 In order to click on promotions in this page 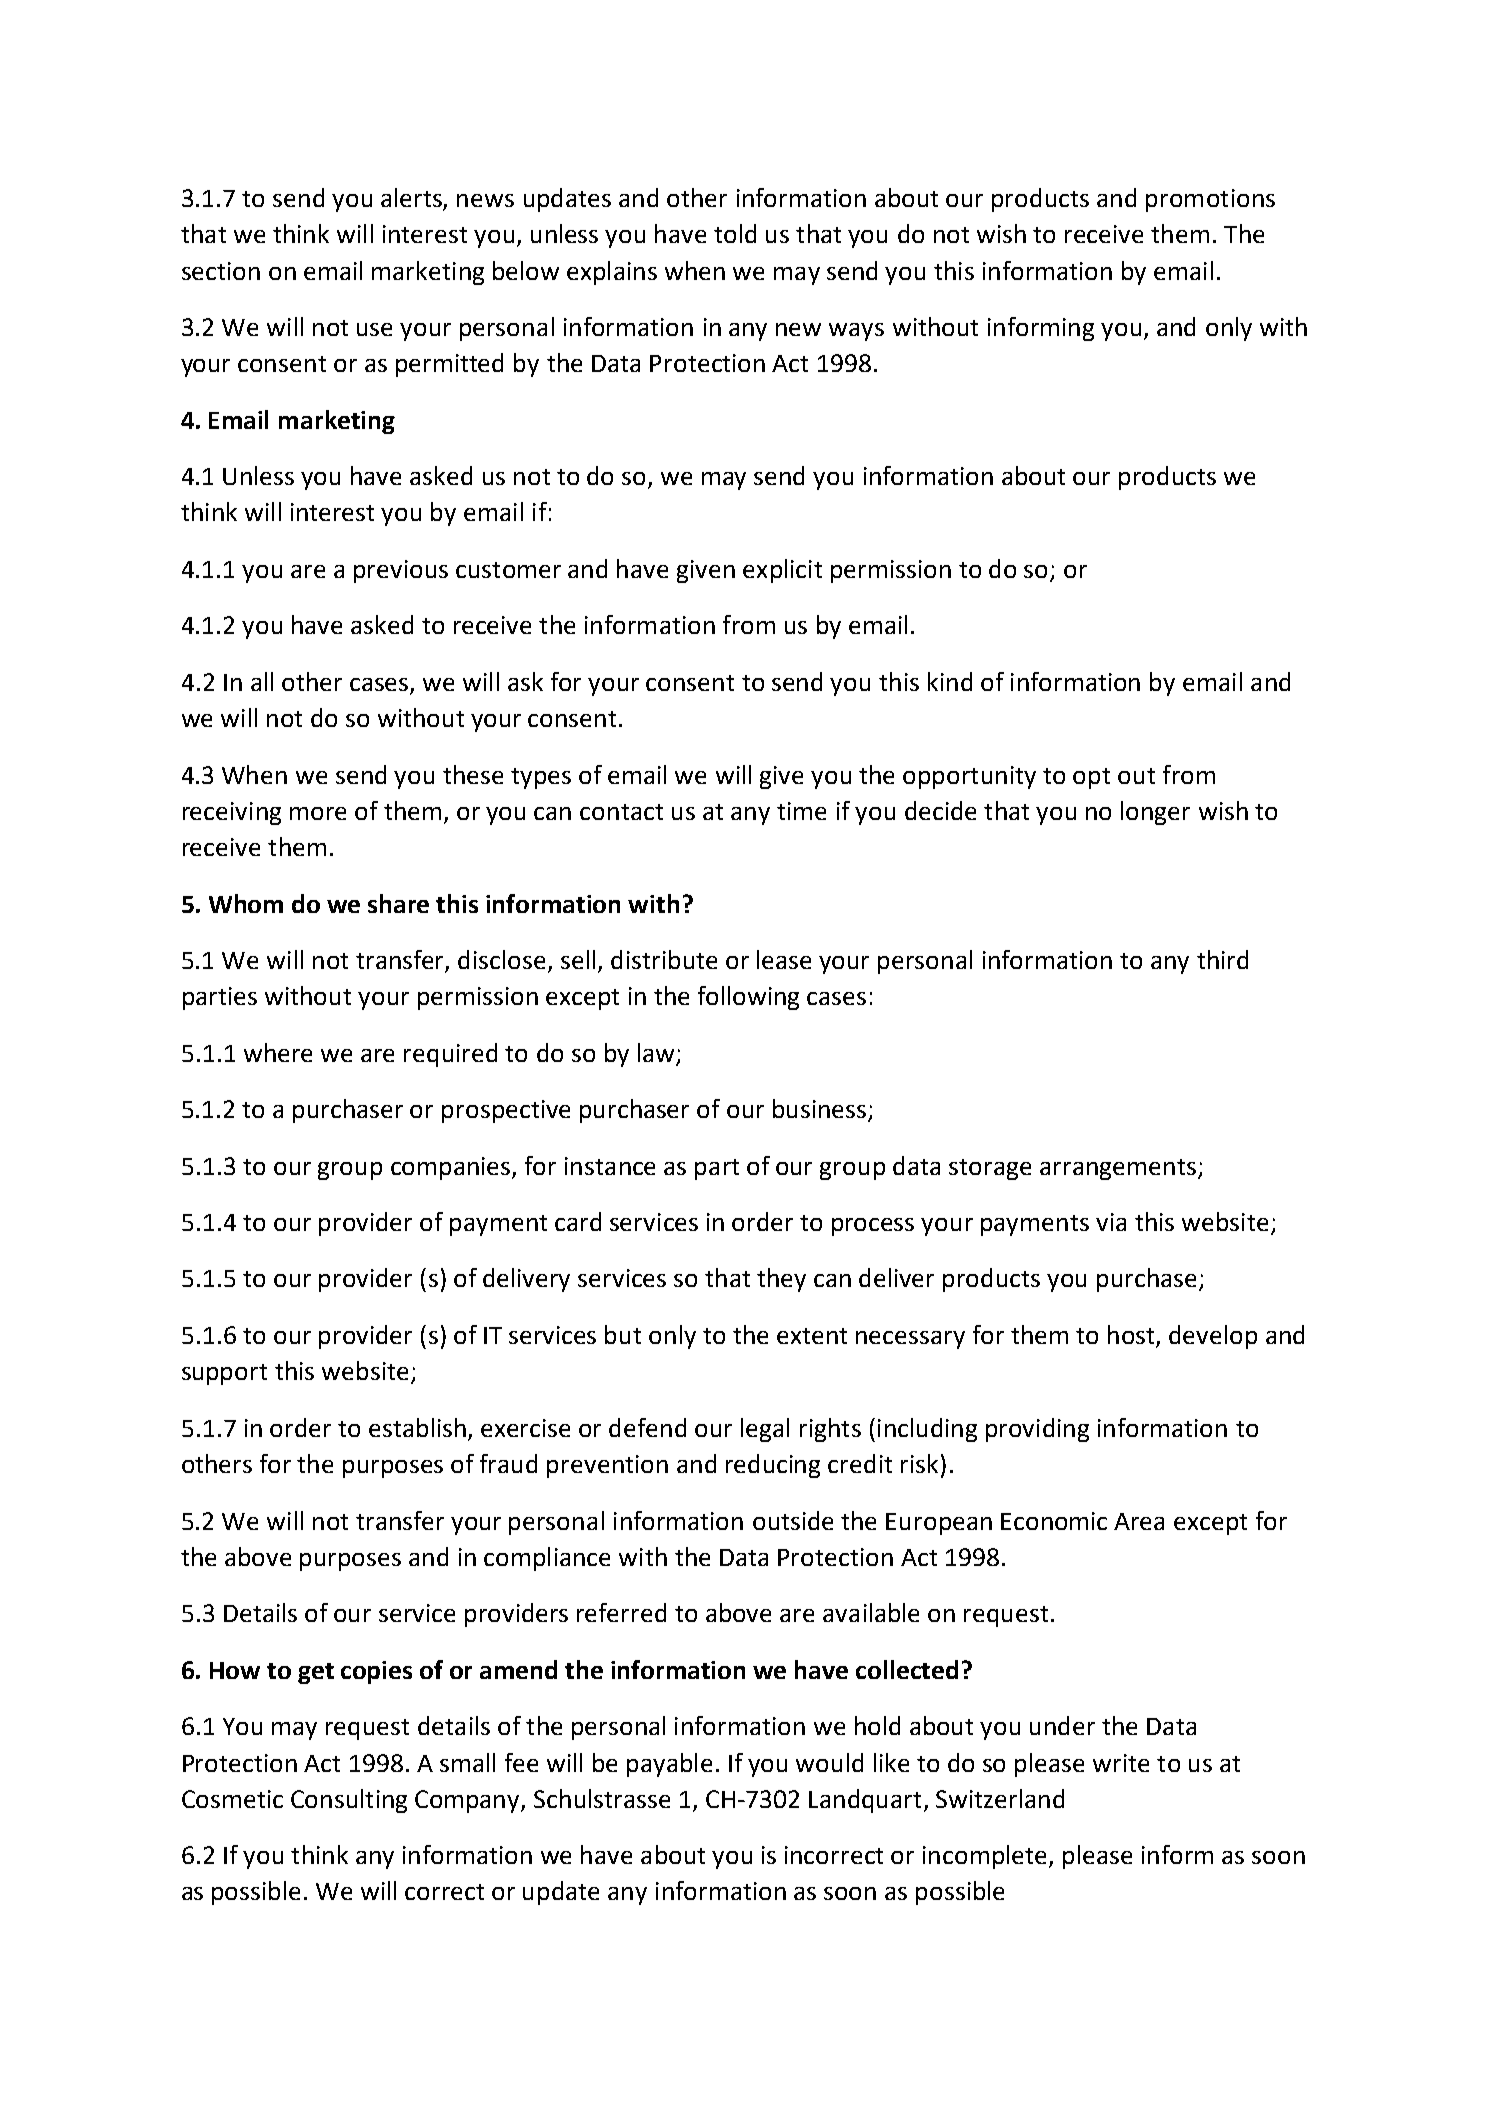, I will do `click(1210, 200)`.
